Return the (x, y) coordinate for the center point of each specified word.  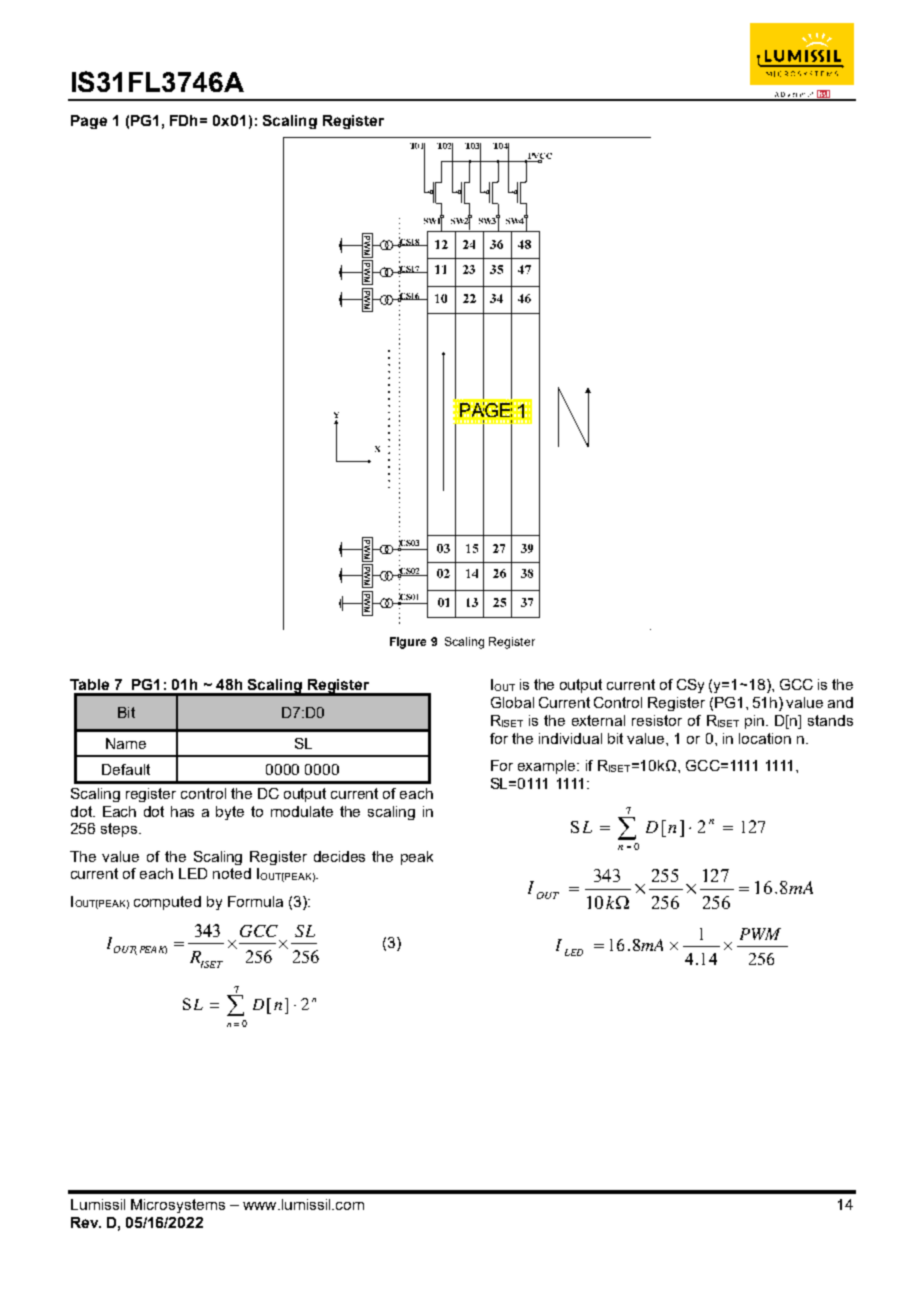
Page (89, 122)
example (548, 767)
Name (126, 743)
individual (570, 738)
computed (167, 903)
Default (126, 769)
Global (512, 702)
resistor (657, 720)
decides (339, 856)
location (765, 738)
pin (754, 722)
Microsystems (178, 1206)
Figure (408, 643)
